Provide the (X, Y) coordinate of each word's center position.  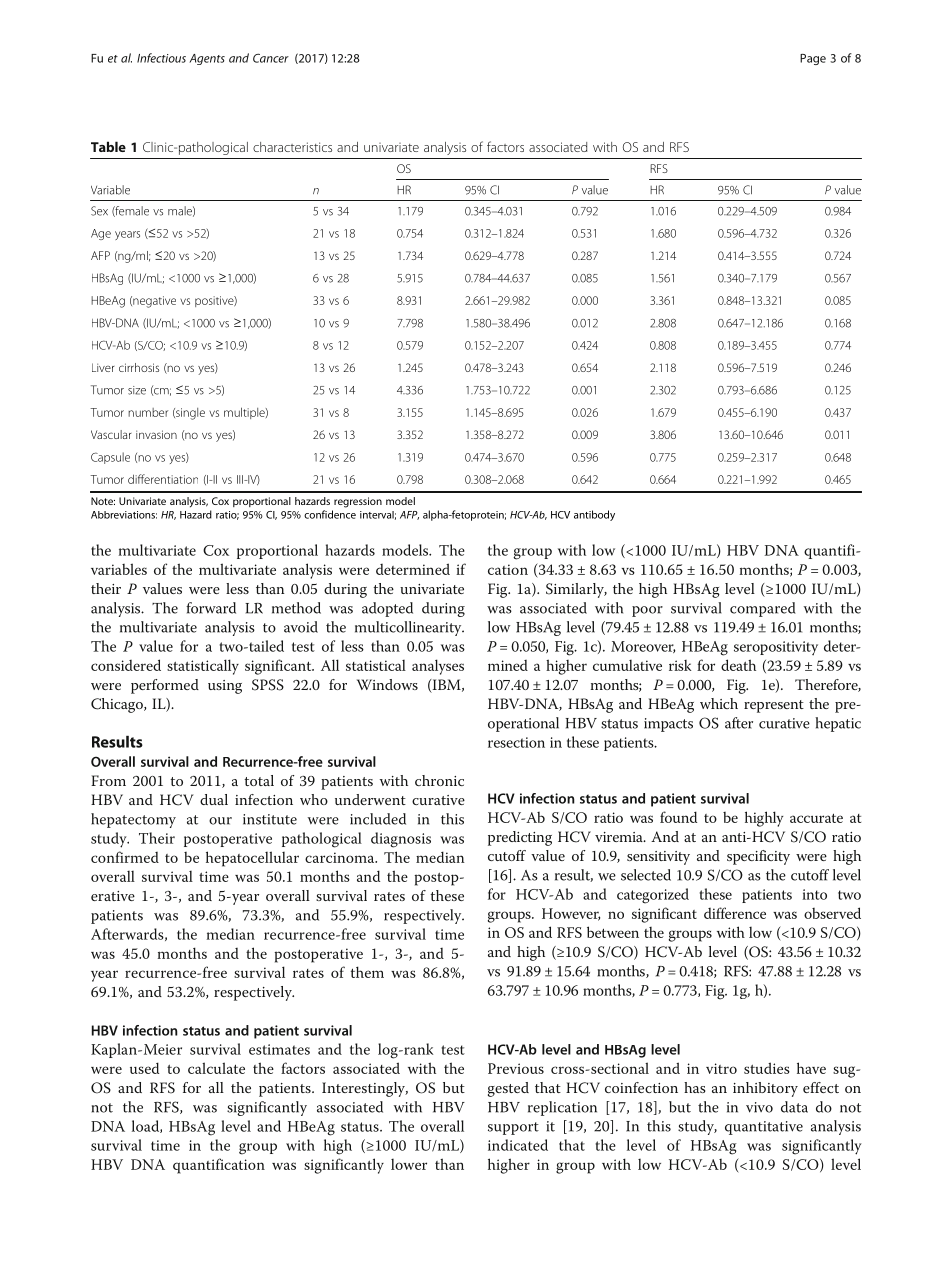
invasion (156, 434)
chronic (439, 780)
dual (214, 799)
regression (358, 502)
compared (763, 609)
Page (813, 59)
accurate (816, 818)
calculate (216, 1068)
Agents (207, 59)
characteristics (292, 147)
